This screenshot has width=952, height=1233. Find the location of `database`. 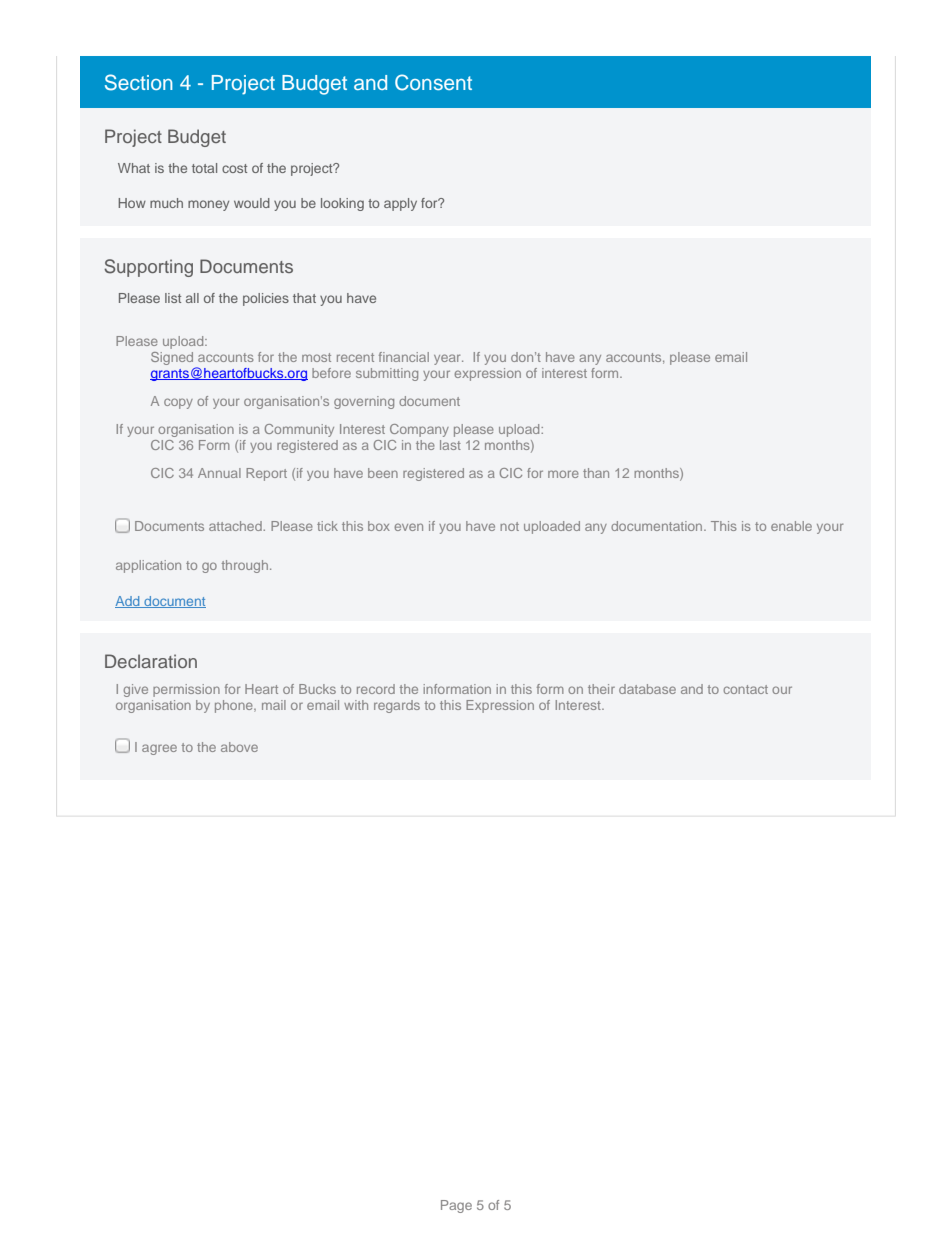

database is located at coordinates (647, 689).
